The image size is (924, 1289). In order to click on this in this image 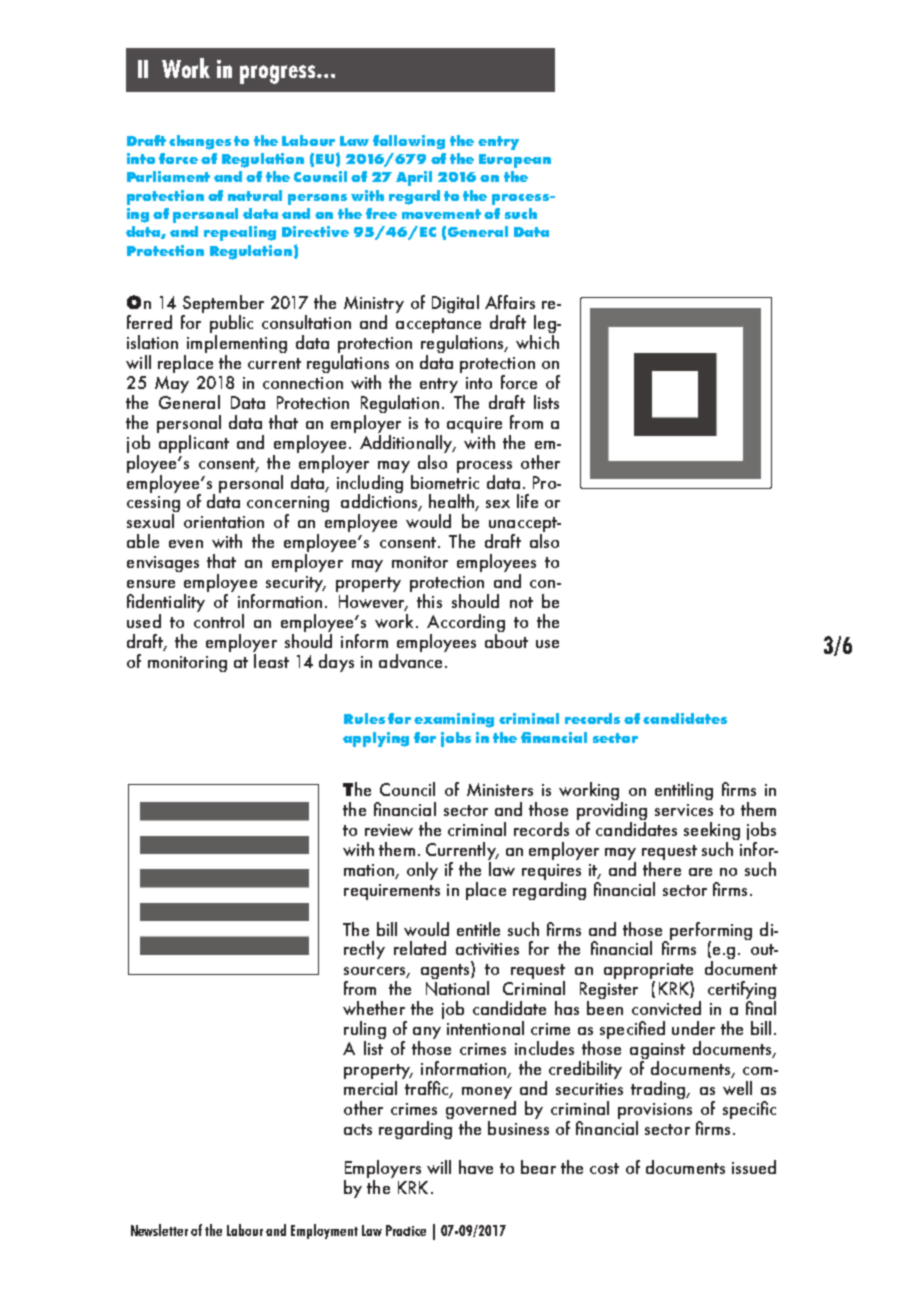, I will do `click(429, 601)`.
